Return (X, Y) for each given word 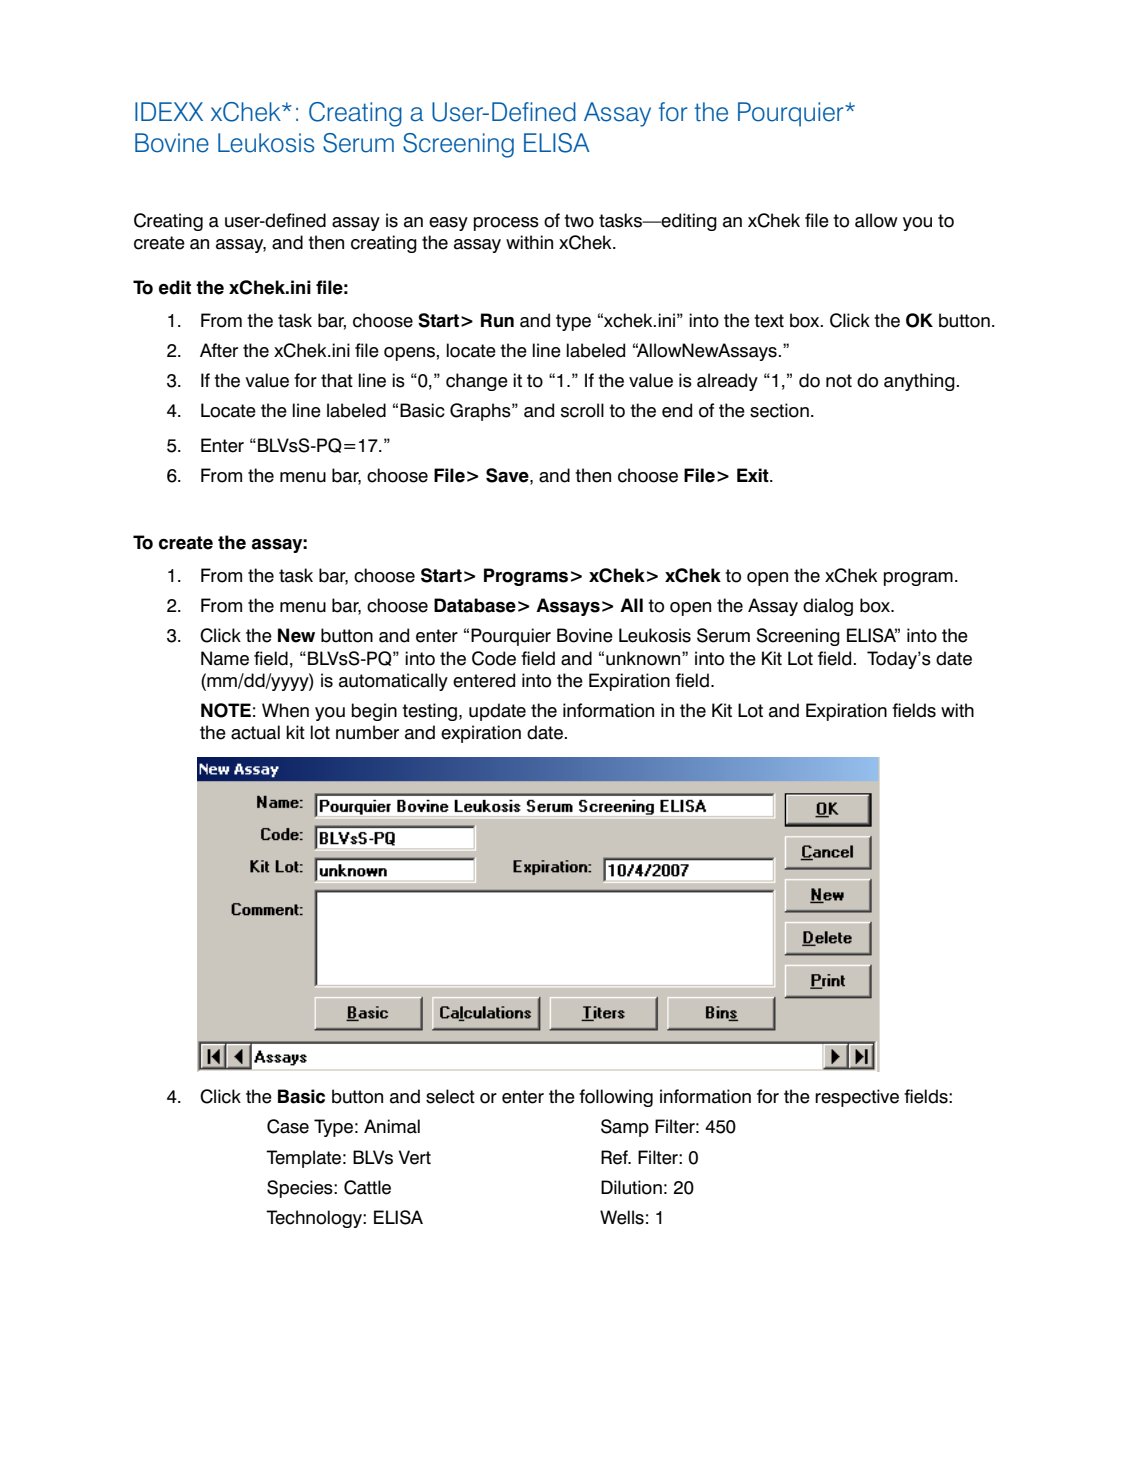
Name (225, 658)
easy (448, 224)
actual (255, 732)
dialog (828, 607)
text (769, 321)
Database (475, 605)
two (579, 221)
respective (857, 1098)
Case (288, 1126)
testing (431, 712)
